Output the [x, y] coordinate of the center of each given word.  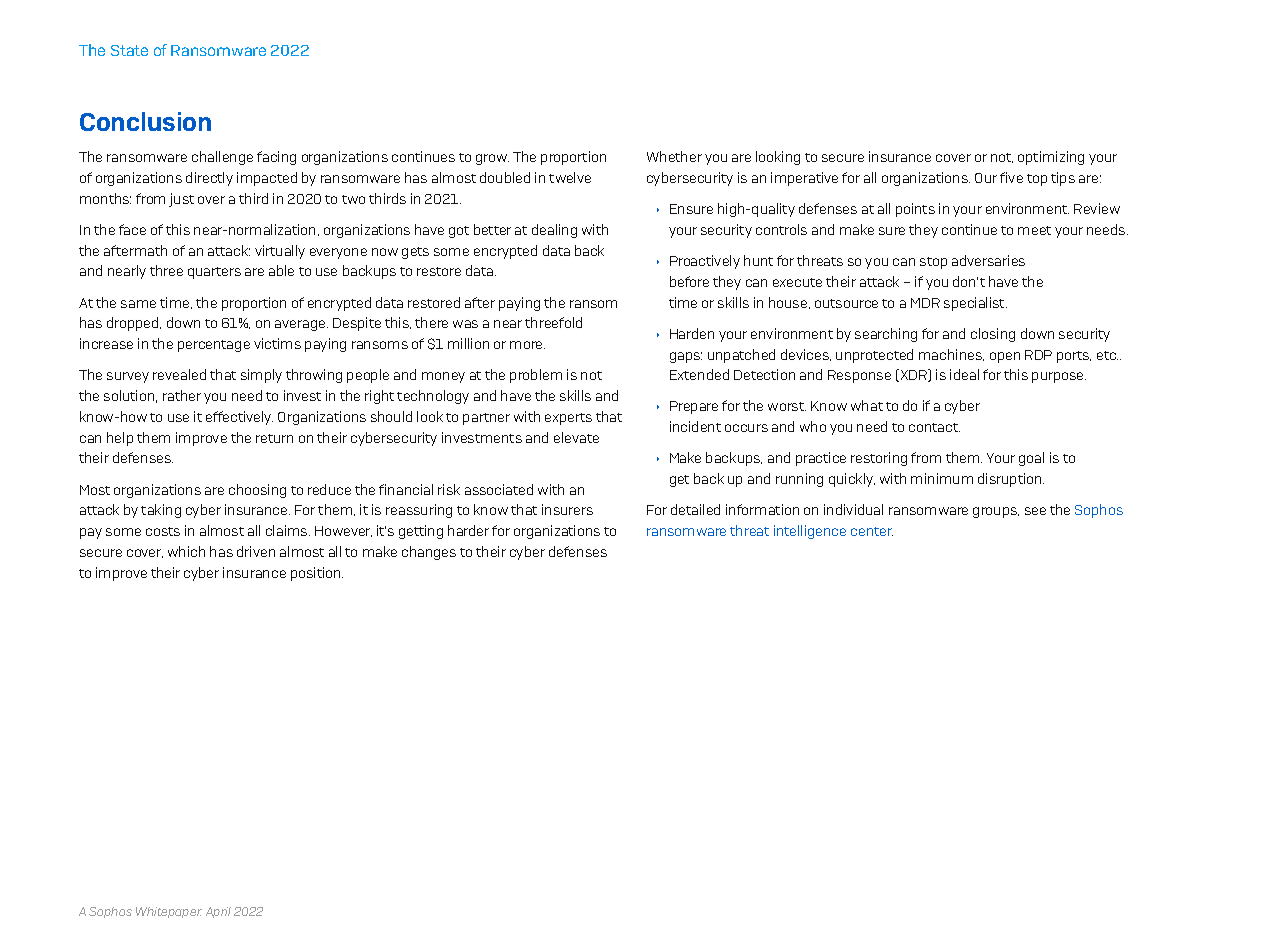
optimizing [1051, 158]
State [129, 50]
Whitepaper [169, 912]
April [218, 912]
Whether [674, 156]
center [872, 531]
